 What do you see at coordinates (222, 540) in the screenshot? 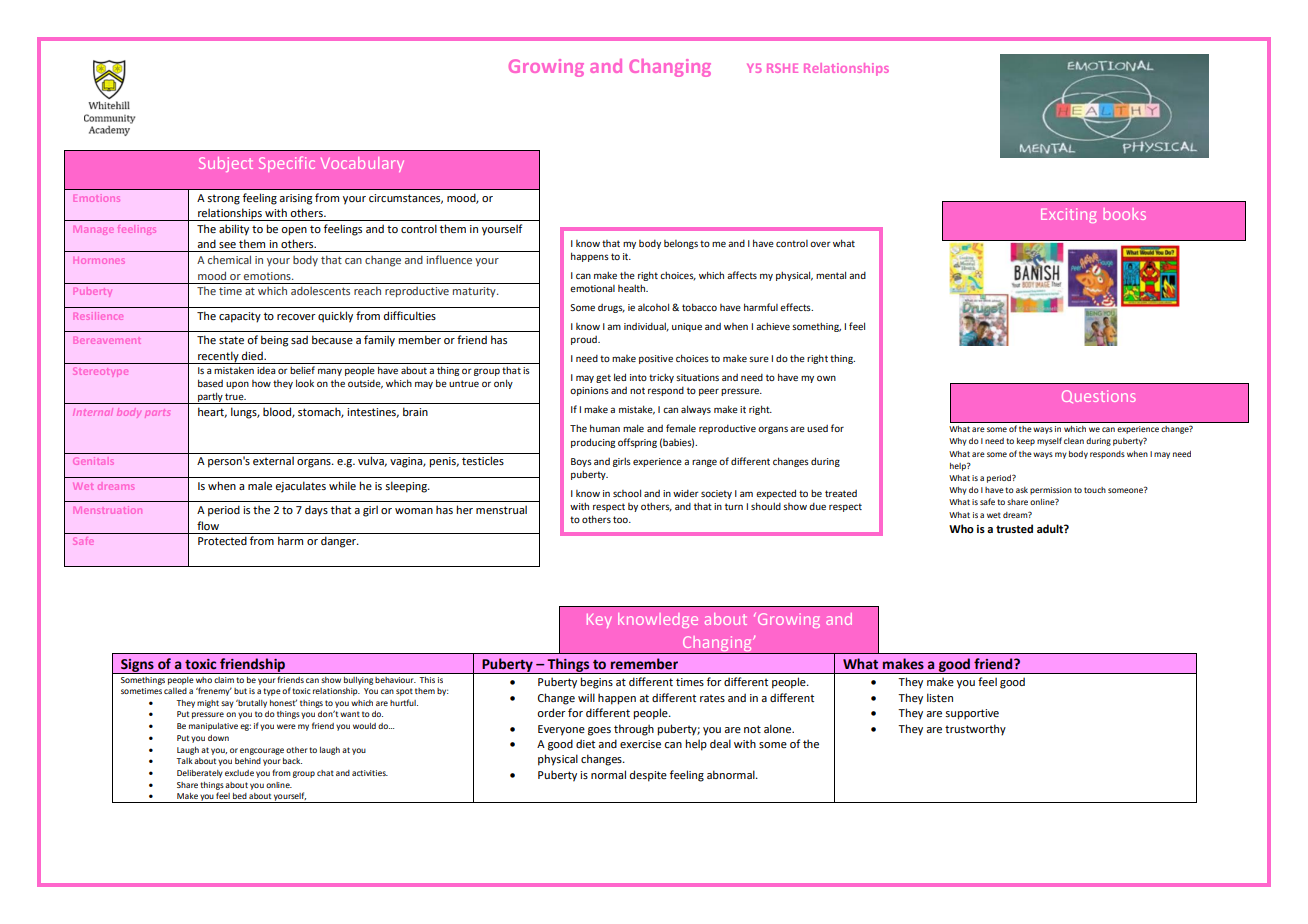
I see `Protected` at bounding box center [222, 540].
